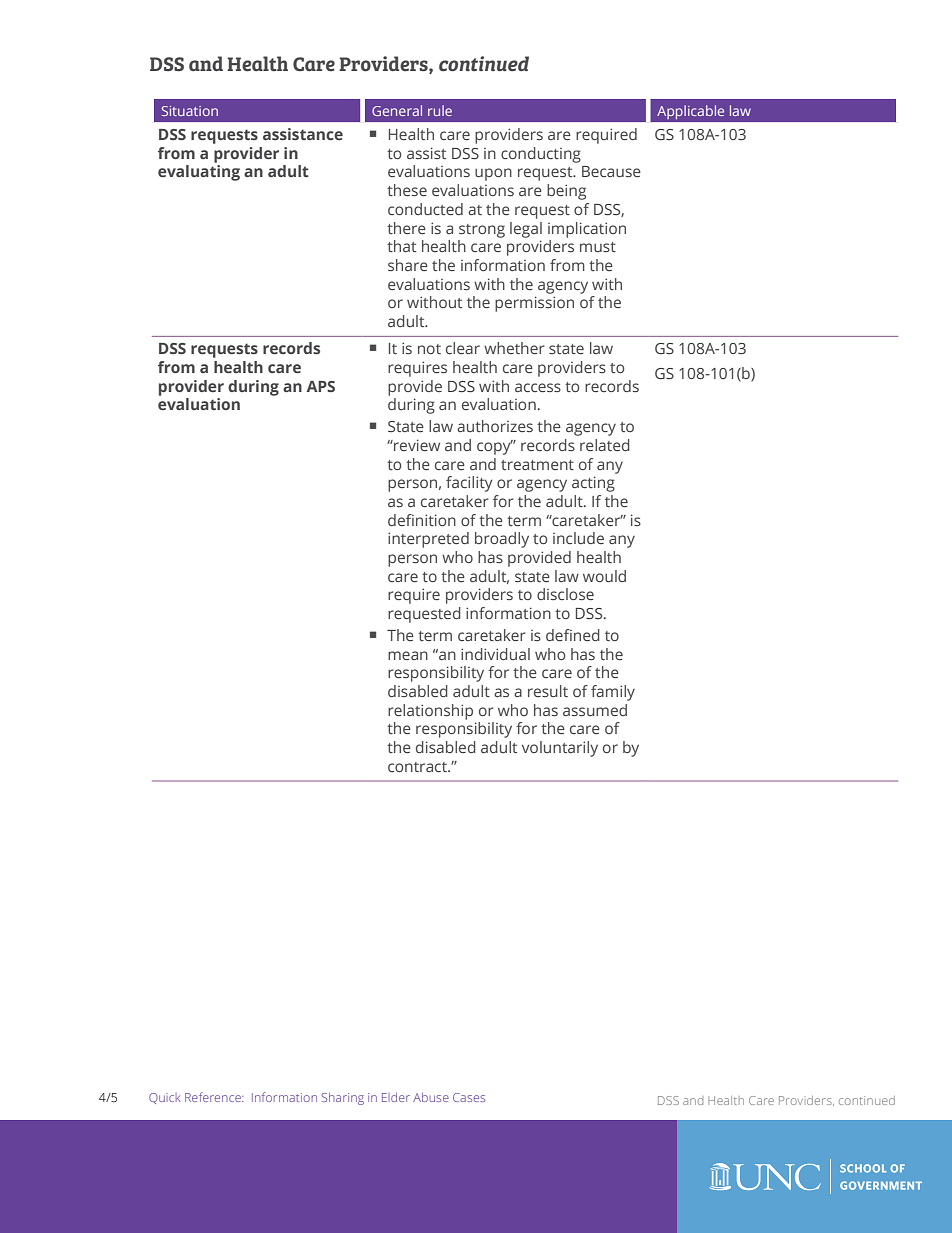 The width and height of the screenshot is (952, 1233). What do you see at coordinates (214, 1097) in the screenshot?
I see `Reference` at bounding box center [214, 1097].
